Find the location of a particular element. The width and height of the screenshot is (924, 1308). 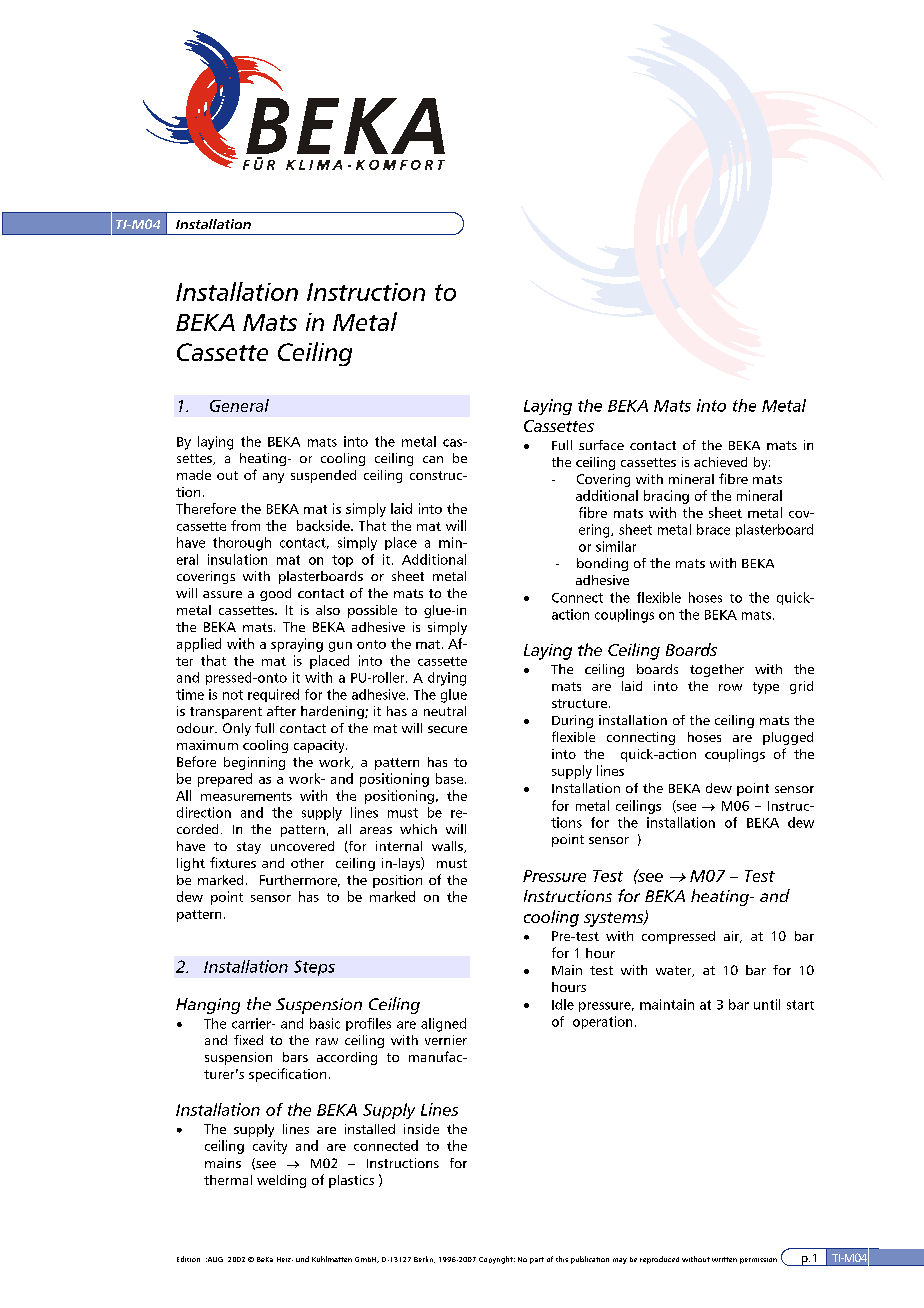

achieved is located at coordinates (720, 462).
